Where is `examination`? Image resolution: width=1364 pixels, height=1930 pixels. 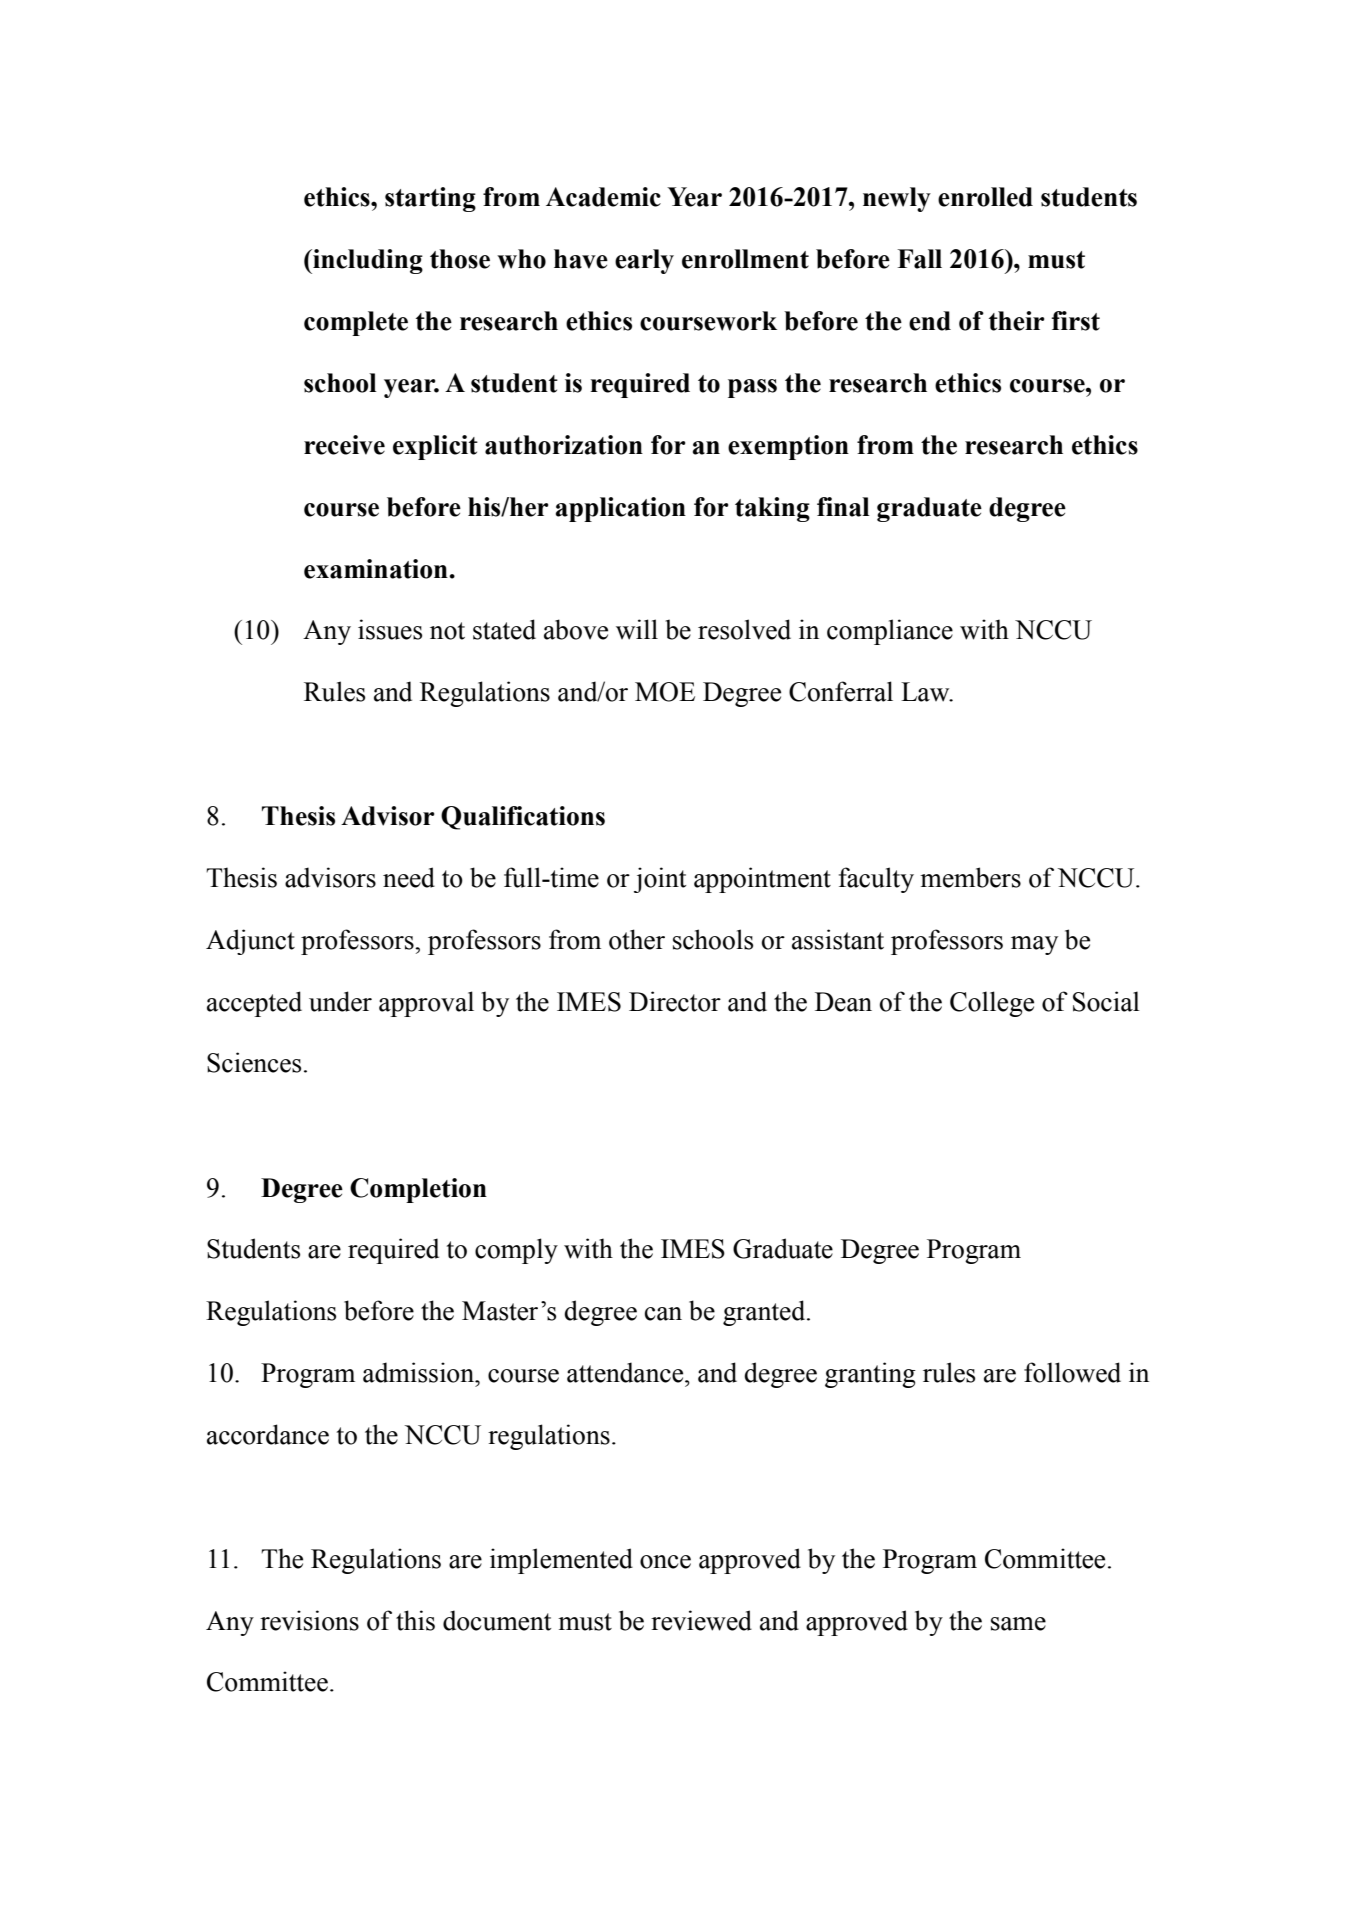 examination is located at coordinates (377, 569).
